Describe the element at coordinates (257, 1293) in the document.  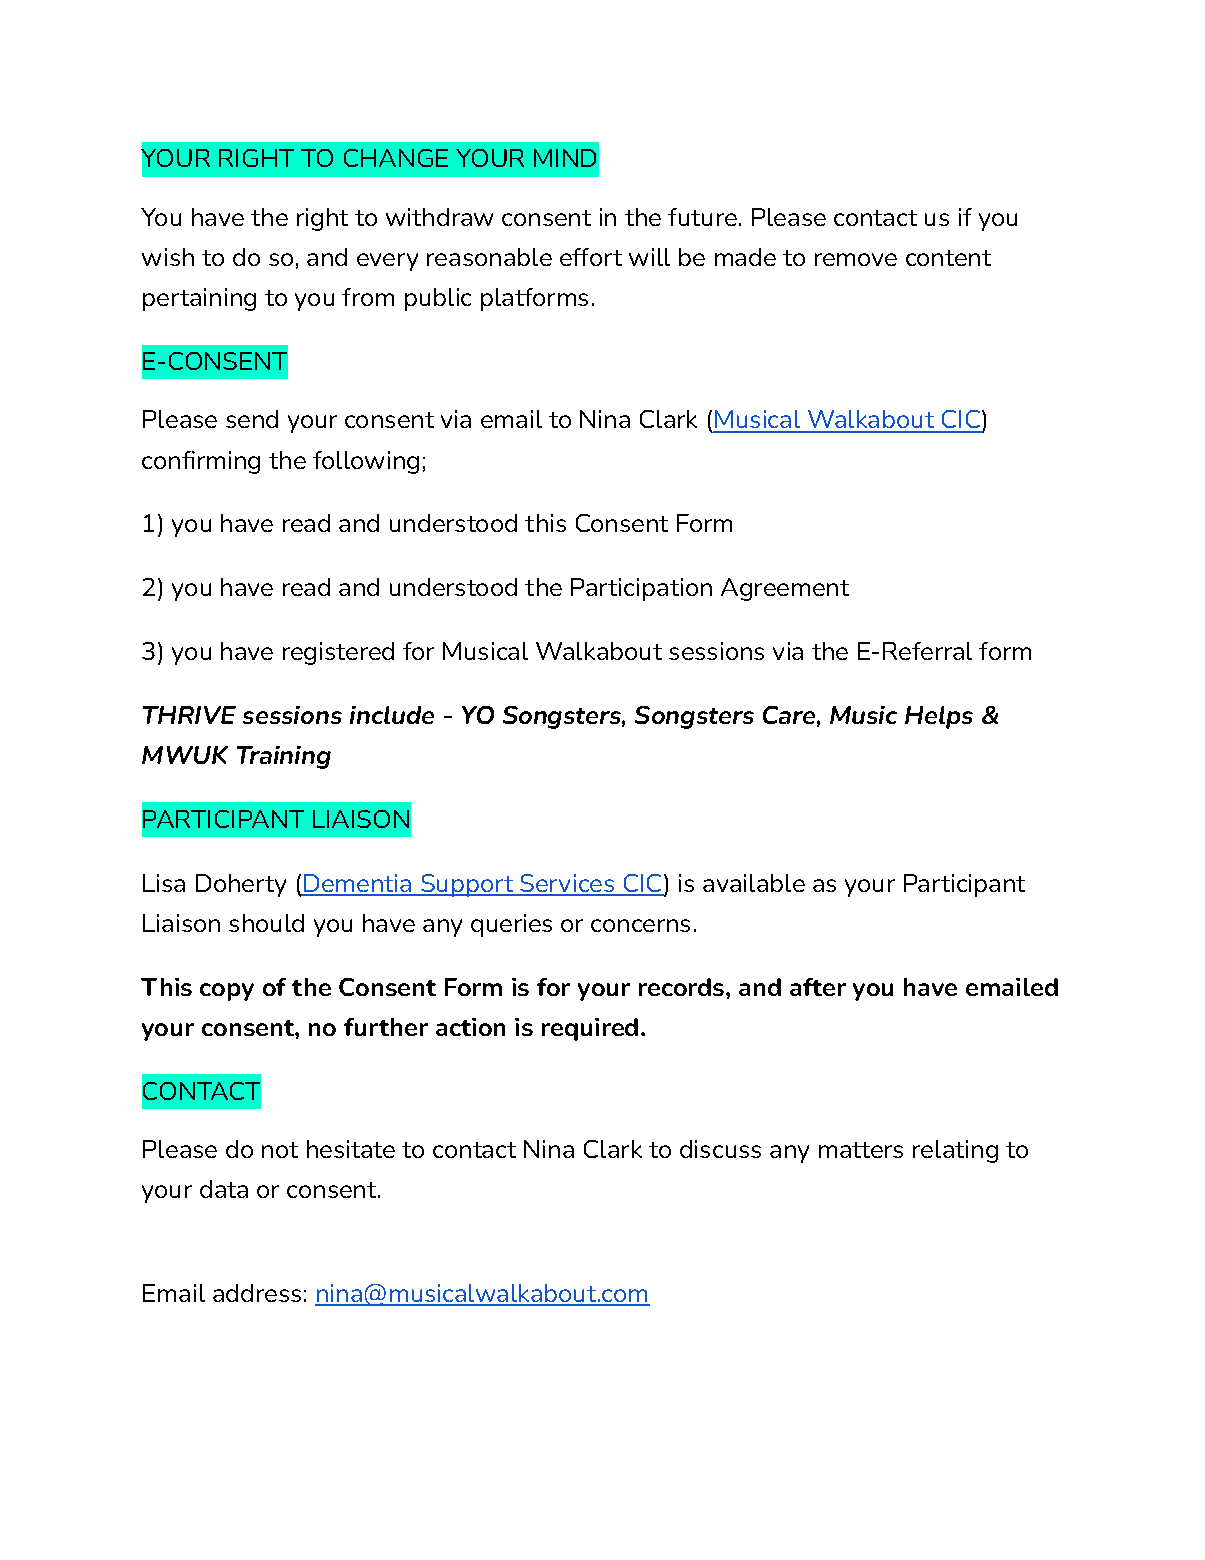
I see `address` at that location.
